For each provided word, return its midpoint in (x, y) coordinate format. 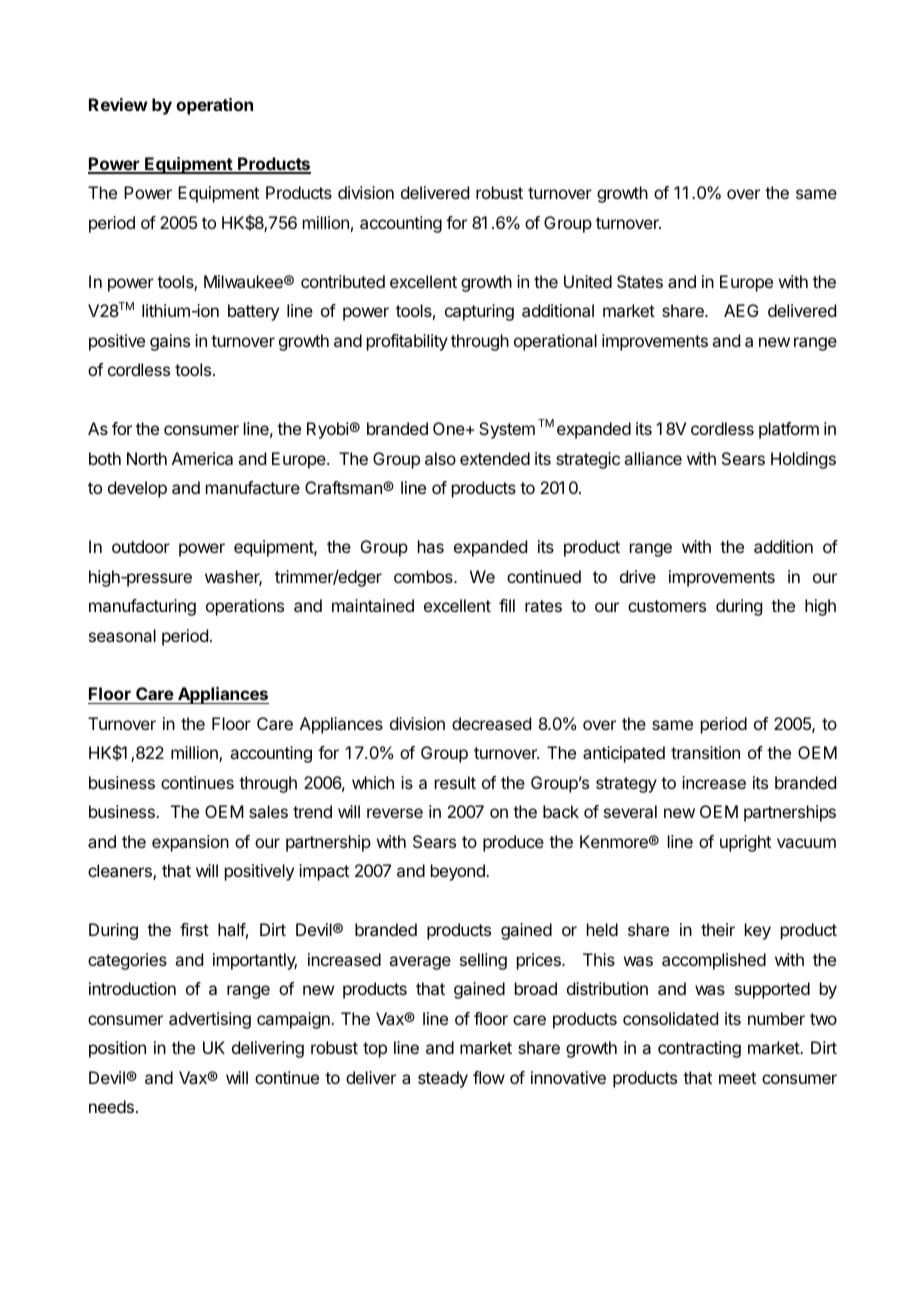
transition (705, 752)
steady (443, 1079)
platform (789, 430)
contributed (343, 281)
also (440, 458)
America (202, 458)
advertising (210, 1020)
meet (737, 1078)
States (640, 281)
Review (118, 104)
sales (268, 811)
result (455, 782)
